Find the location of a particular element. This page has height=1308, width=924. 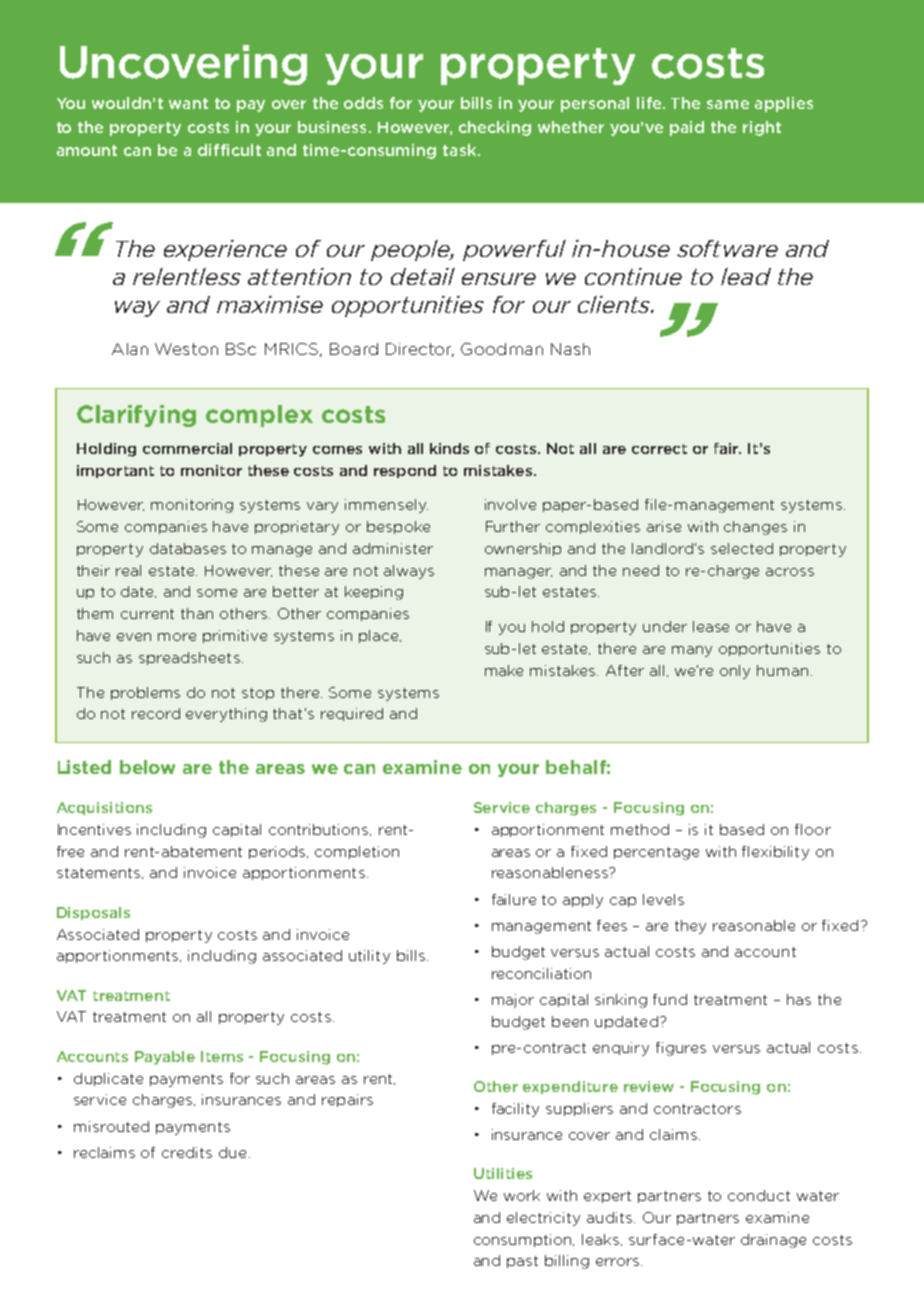

selected is located at coordinates (742, 548).
